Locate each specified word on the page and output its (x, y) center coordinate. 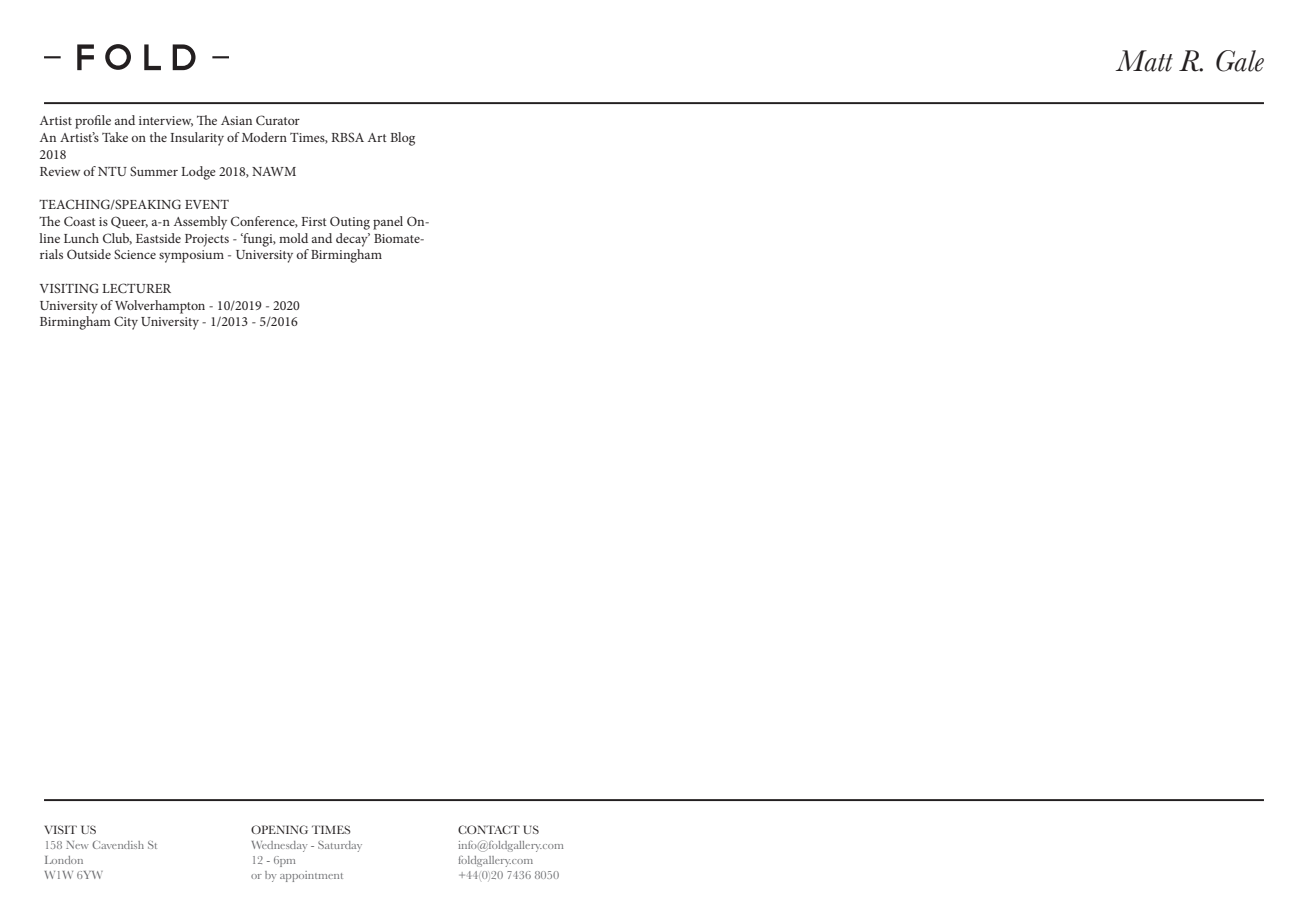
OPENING (279, 829)
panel (388, 223)
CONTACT (489, 829)
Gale (1240, 61)
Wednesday (279, 846)
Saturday (340, 846)
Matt (1144, 61)
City (126, 323)
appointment (311, 876)
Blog (402, 139)
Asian (236, 120)
